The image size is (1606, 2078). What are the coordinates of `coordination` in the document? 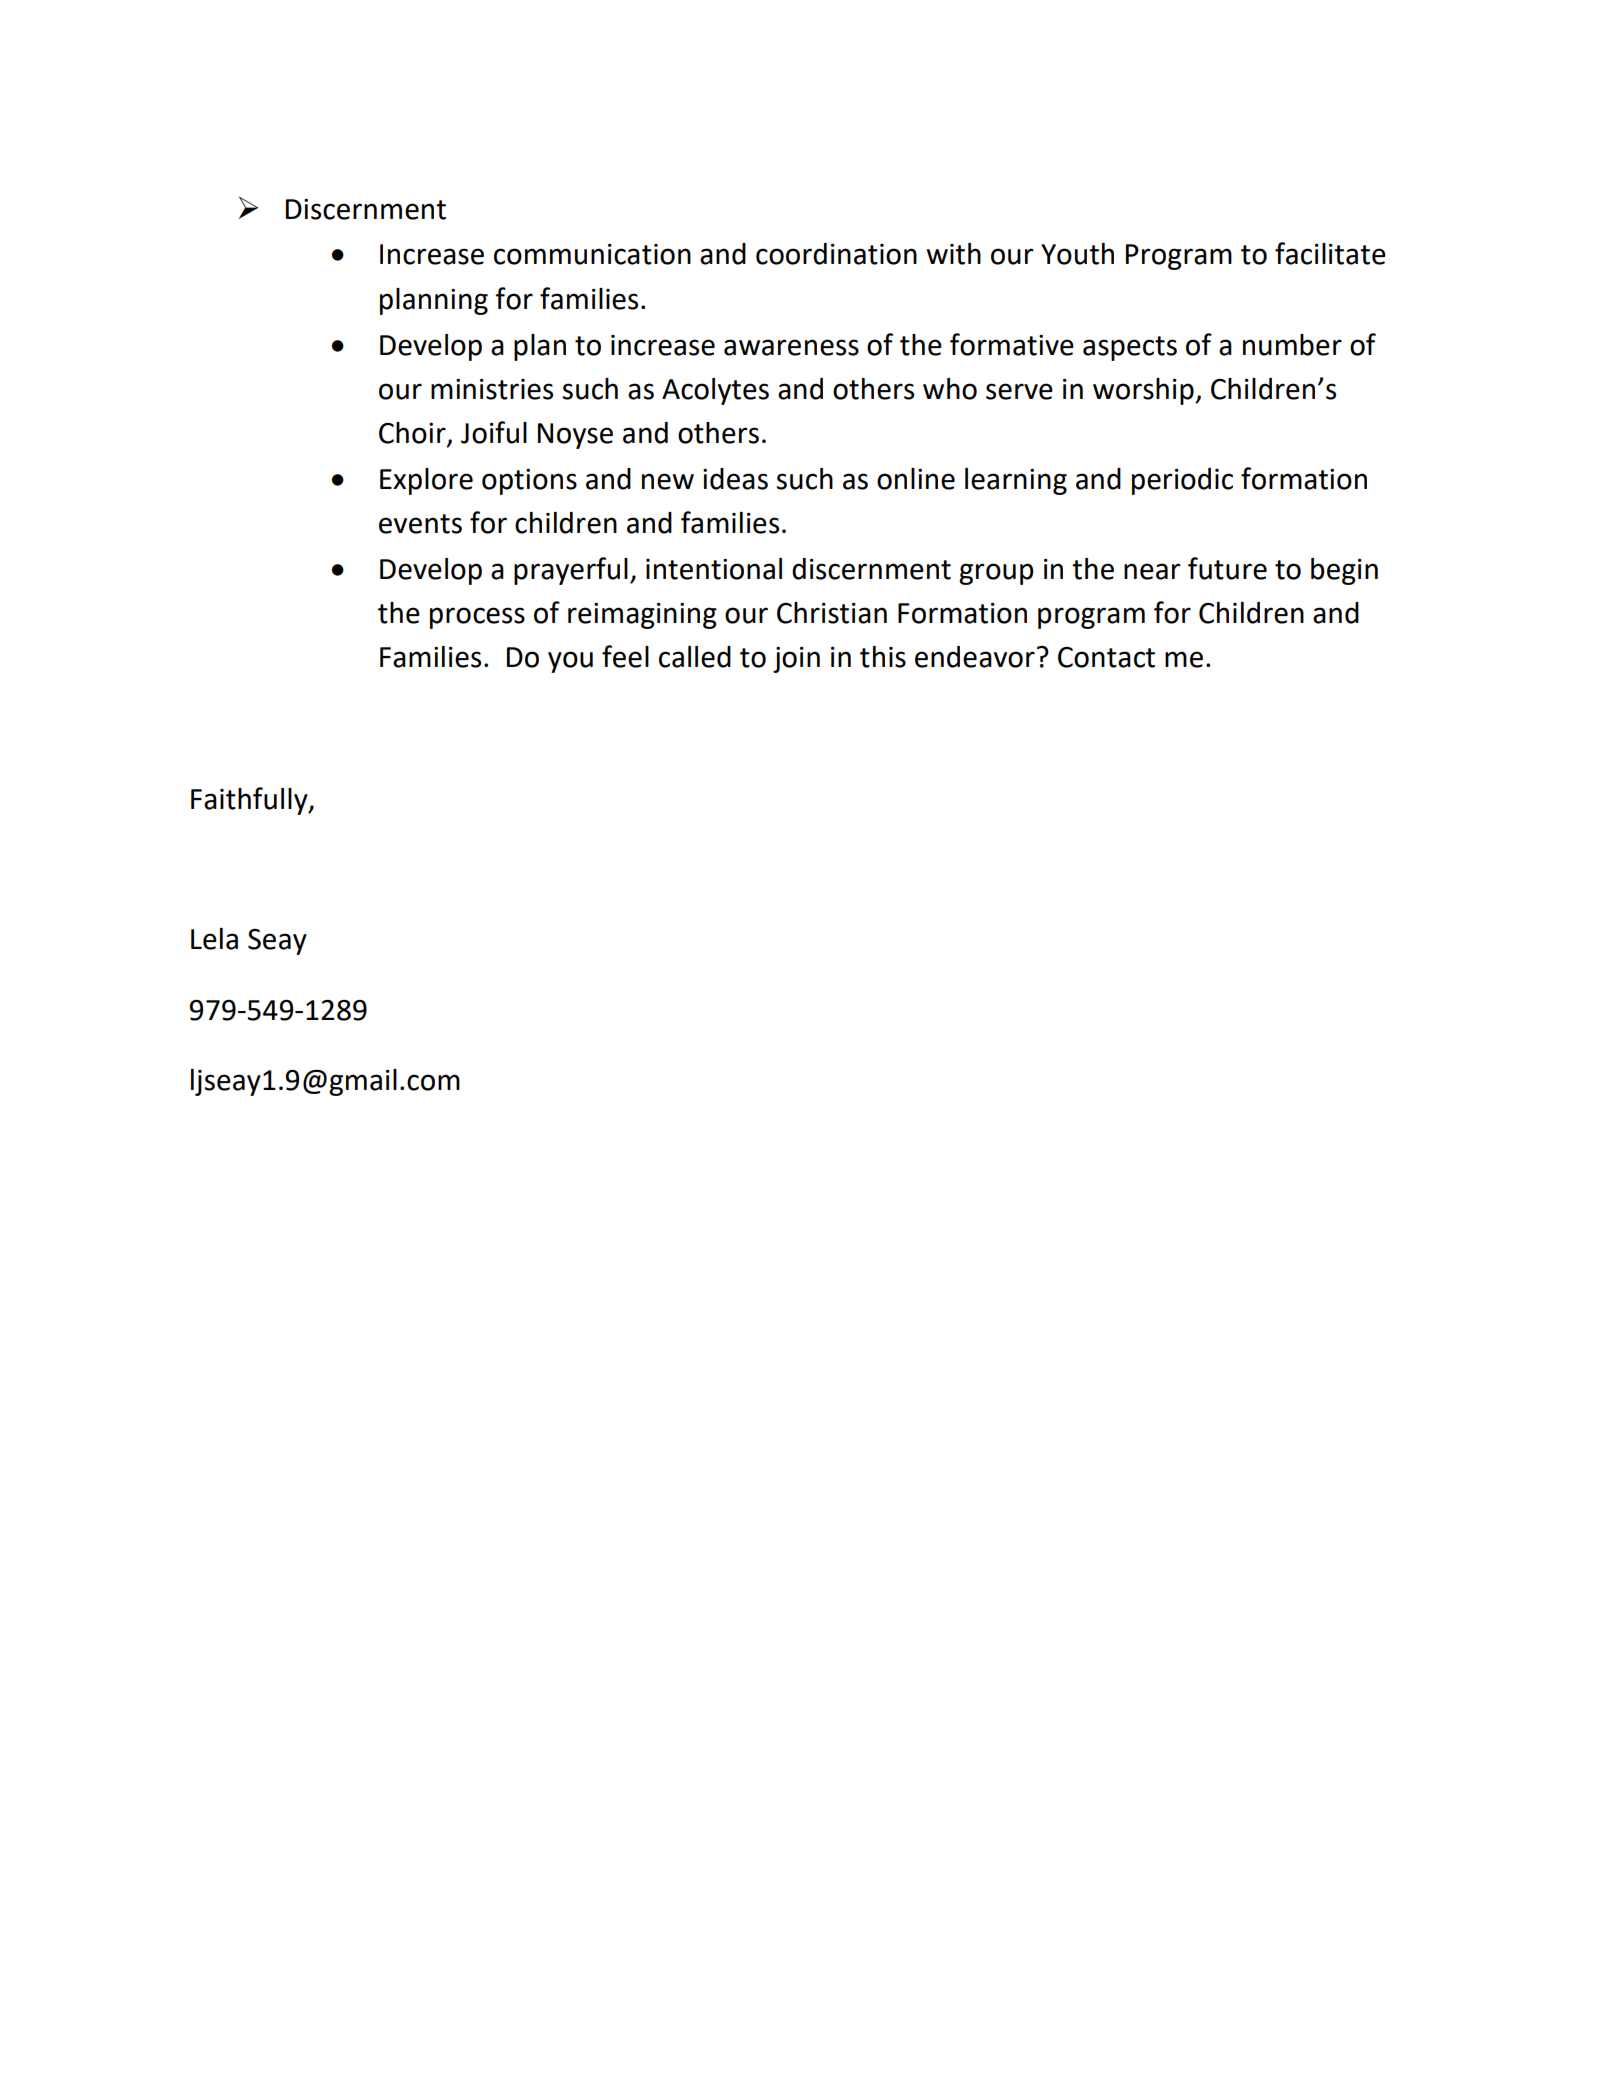 It's located at (836, 254).
